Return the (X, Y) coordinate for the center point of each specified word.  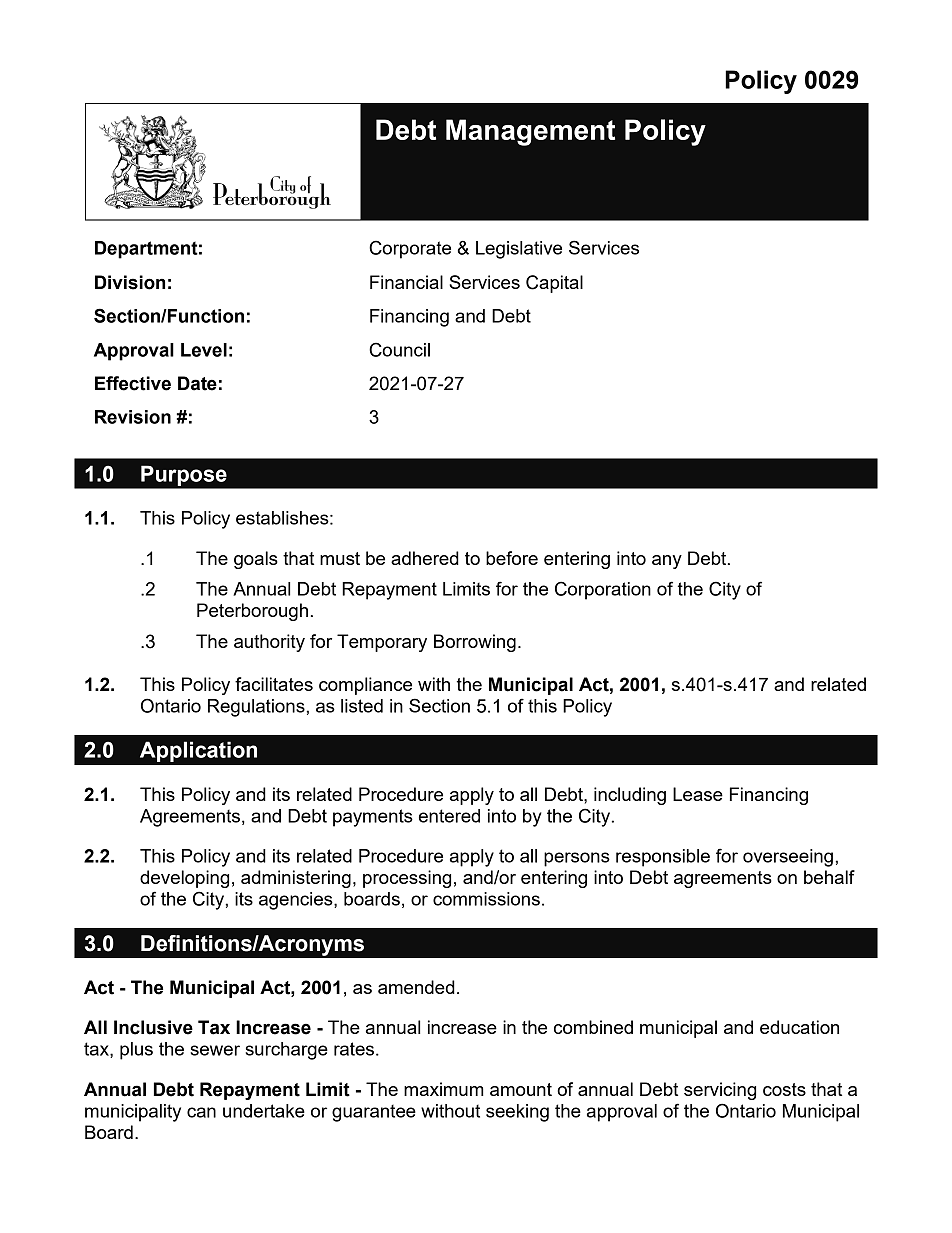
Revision (133, 417)
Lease (698, 794)
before (512, 558)
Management (530, 132)
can (201, 1112)
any (667, 562)
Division (130, 282)
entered (449, 816)
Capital (554, 284)
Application (198, 751)
